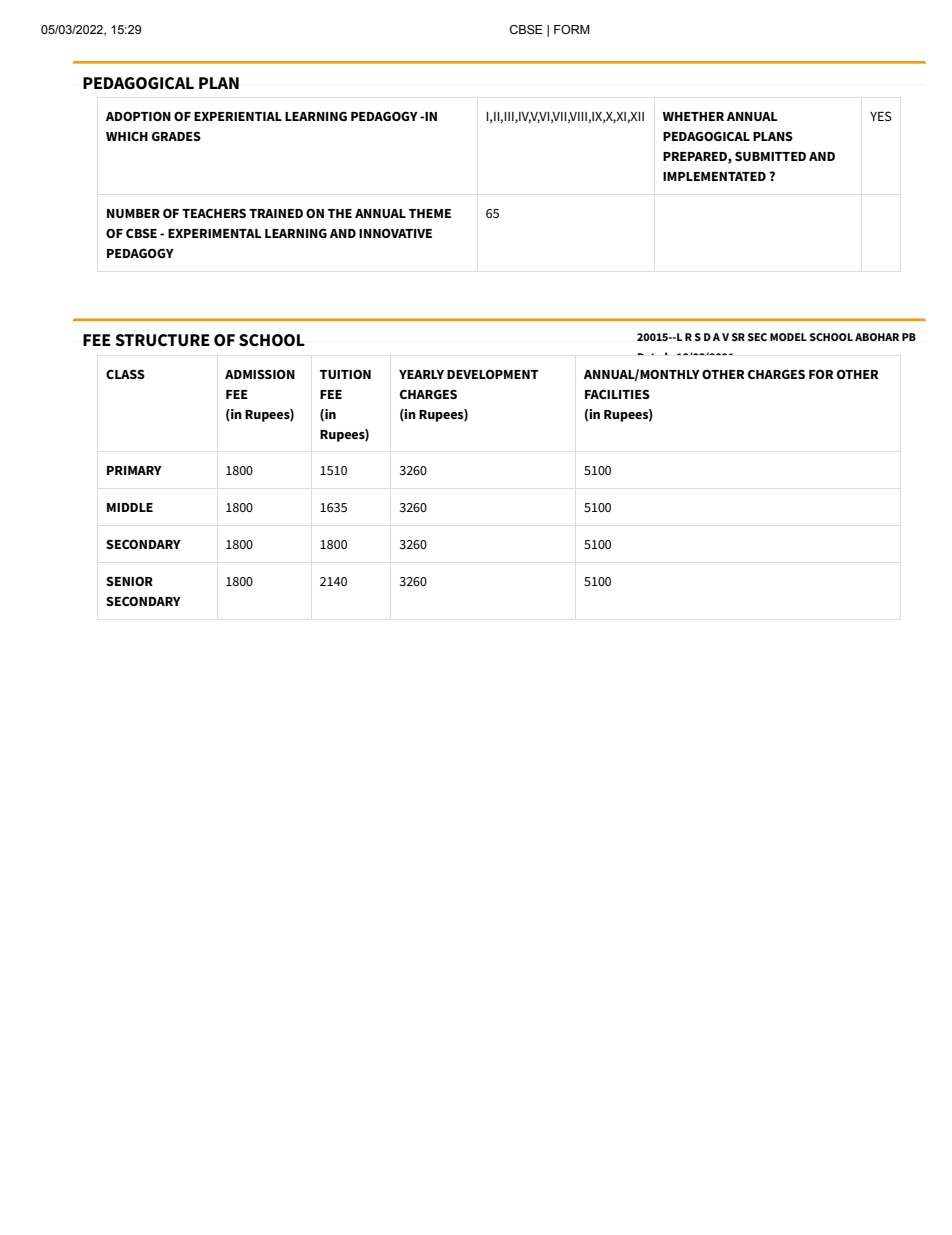  What do you see at coordinates (788, 337) in the page?
I see `MODEL` at bounding box center [788, 337].
